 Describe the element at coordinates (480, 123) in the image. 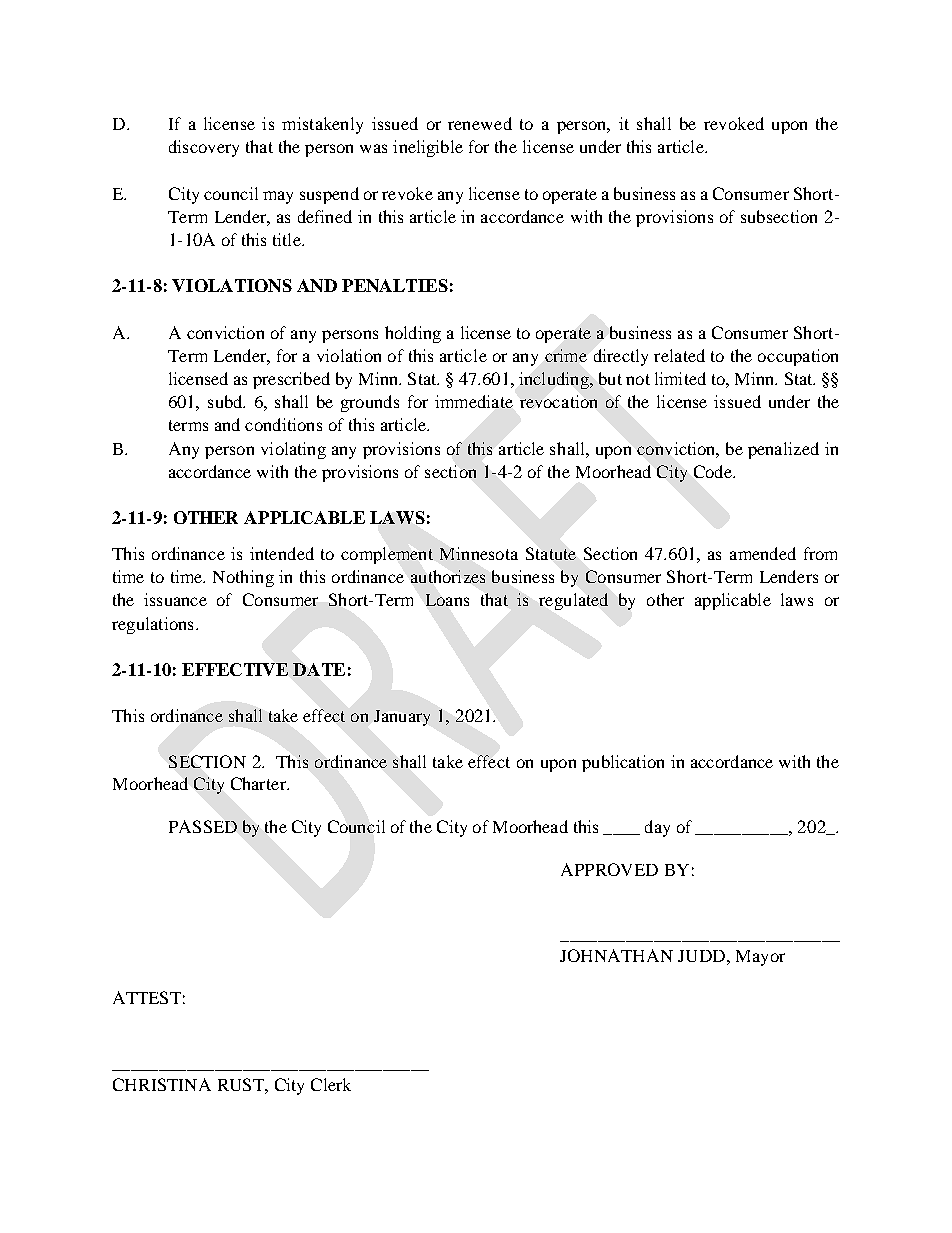

I see `renewed` at that location.
